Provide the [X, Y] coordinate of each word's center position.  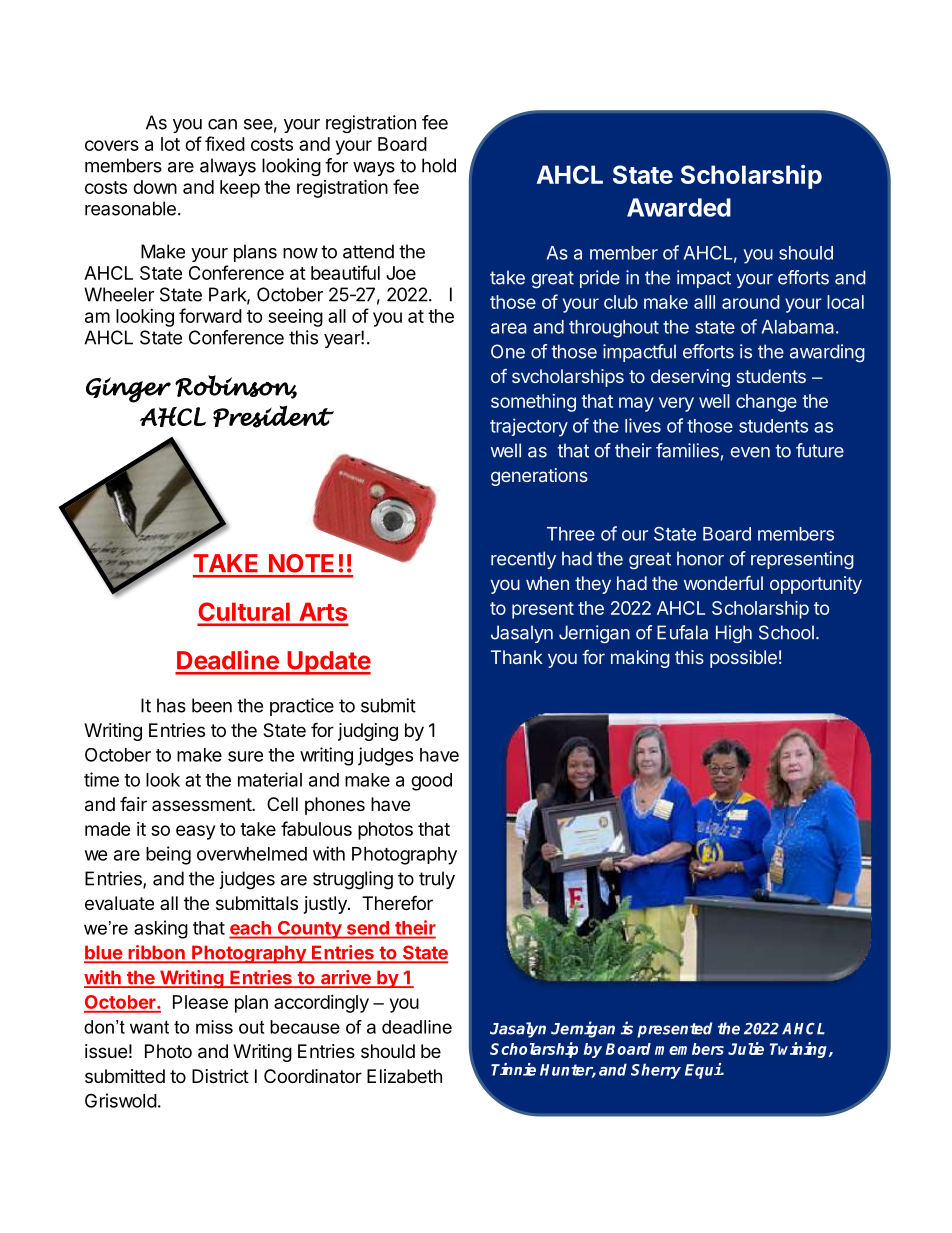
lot [170, 144]
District [220, 1076]
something [533, 403]
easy [195, 832]
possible [743, 659]
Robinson [236, 387]
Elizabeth [404, 1076]
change [766, 403]
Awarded [679, 207]
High [734, 634]
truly [437, 880]
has [171, 705]
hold [439, 165]
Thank [517, 657]
